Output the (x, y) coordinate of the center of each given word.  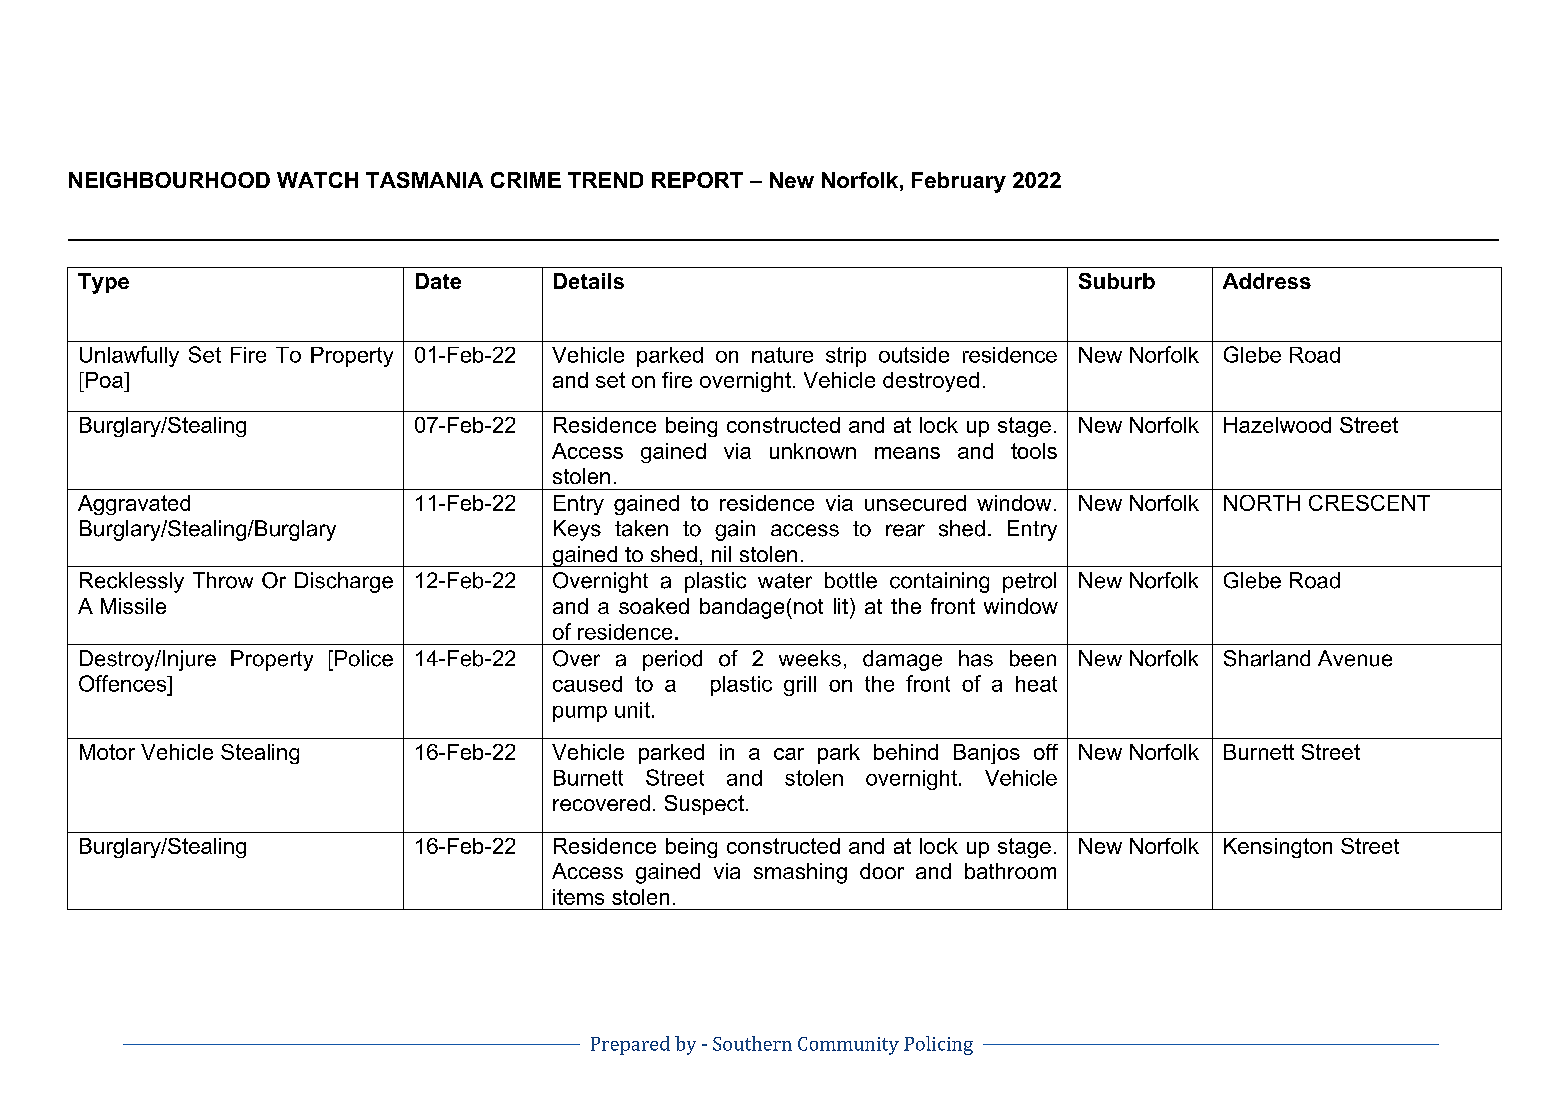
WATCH (317, 180)
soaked (654, 606)
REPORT (697, 180)
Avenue (1355, 658)
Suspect (704, 805)
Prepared (630, 1045)
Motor (107, 752)
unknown (813, 451)
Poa (104, 380)
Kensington (1278, 848)
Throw (223, 580)
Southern (752, 1043)
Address (1267, 281)
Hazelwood (1277, 425)
